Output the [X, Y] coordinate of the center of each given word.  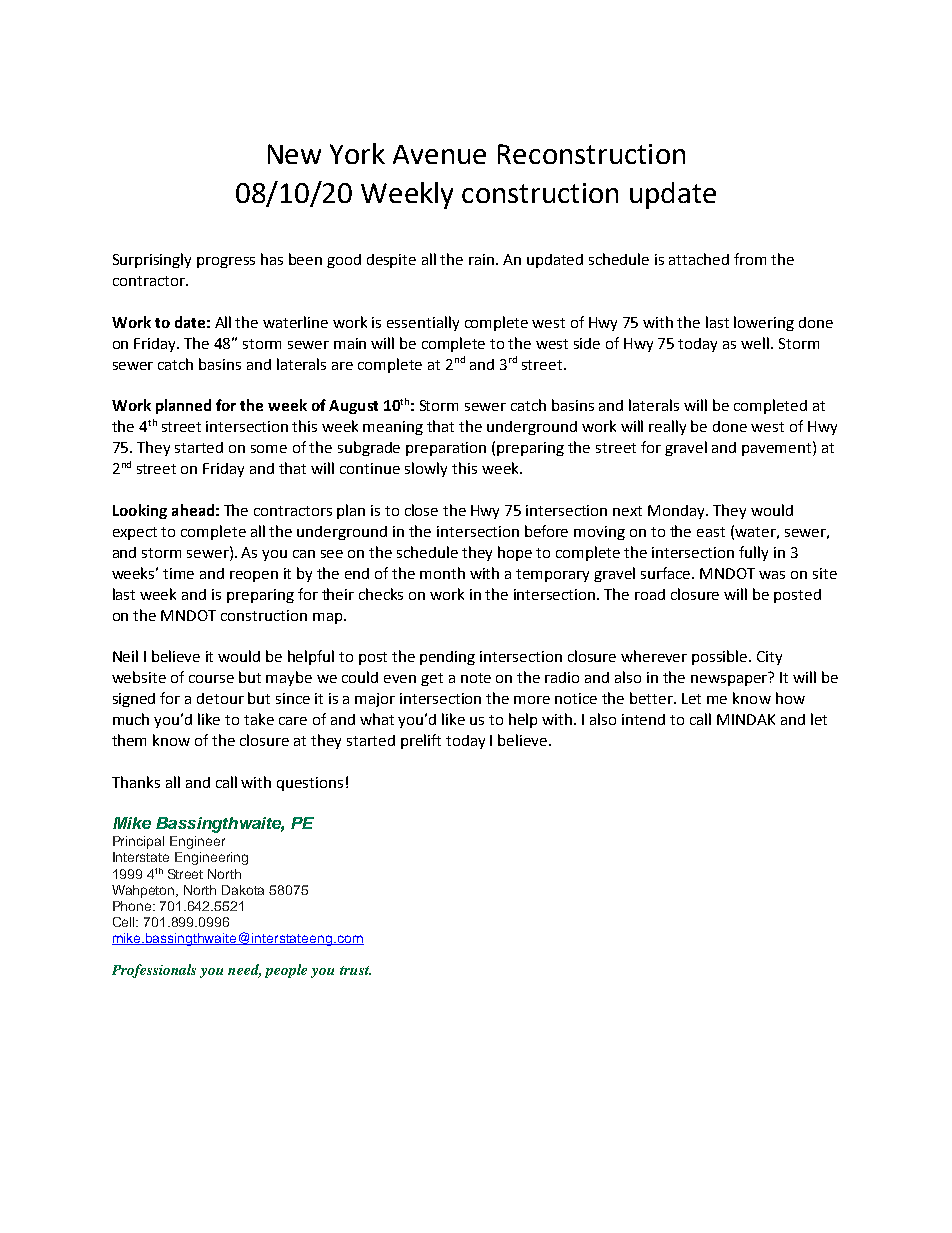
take [259, 719]
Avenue [439, 154]
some [269, 449]
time [178, 573]
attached [699, 259]
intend [643, 719]
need [244, 971]
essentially [423, 323]
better [652, 698]
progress [226, 262]
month [442, 573]
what [377, 719]
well [756, 343]
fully [753, 553]
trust [355, 970]
